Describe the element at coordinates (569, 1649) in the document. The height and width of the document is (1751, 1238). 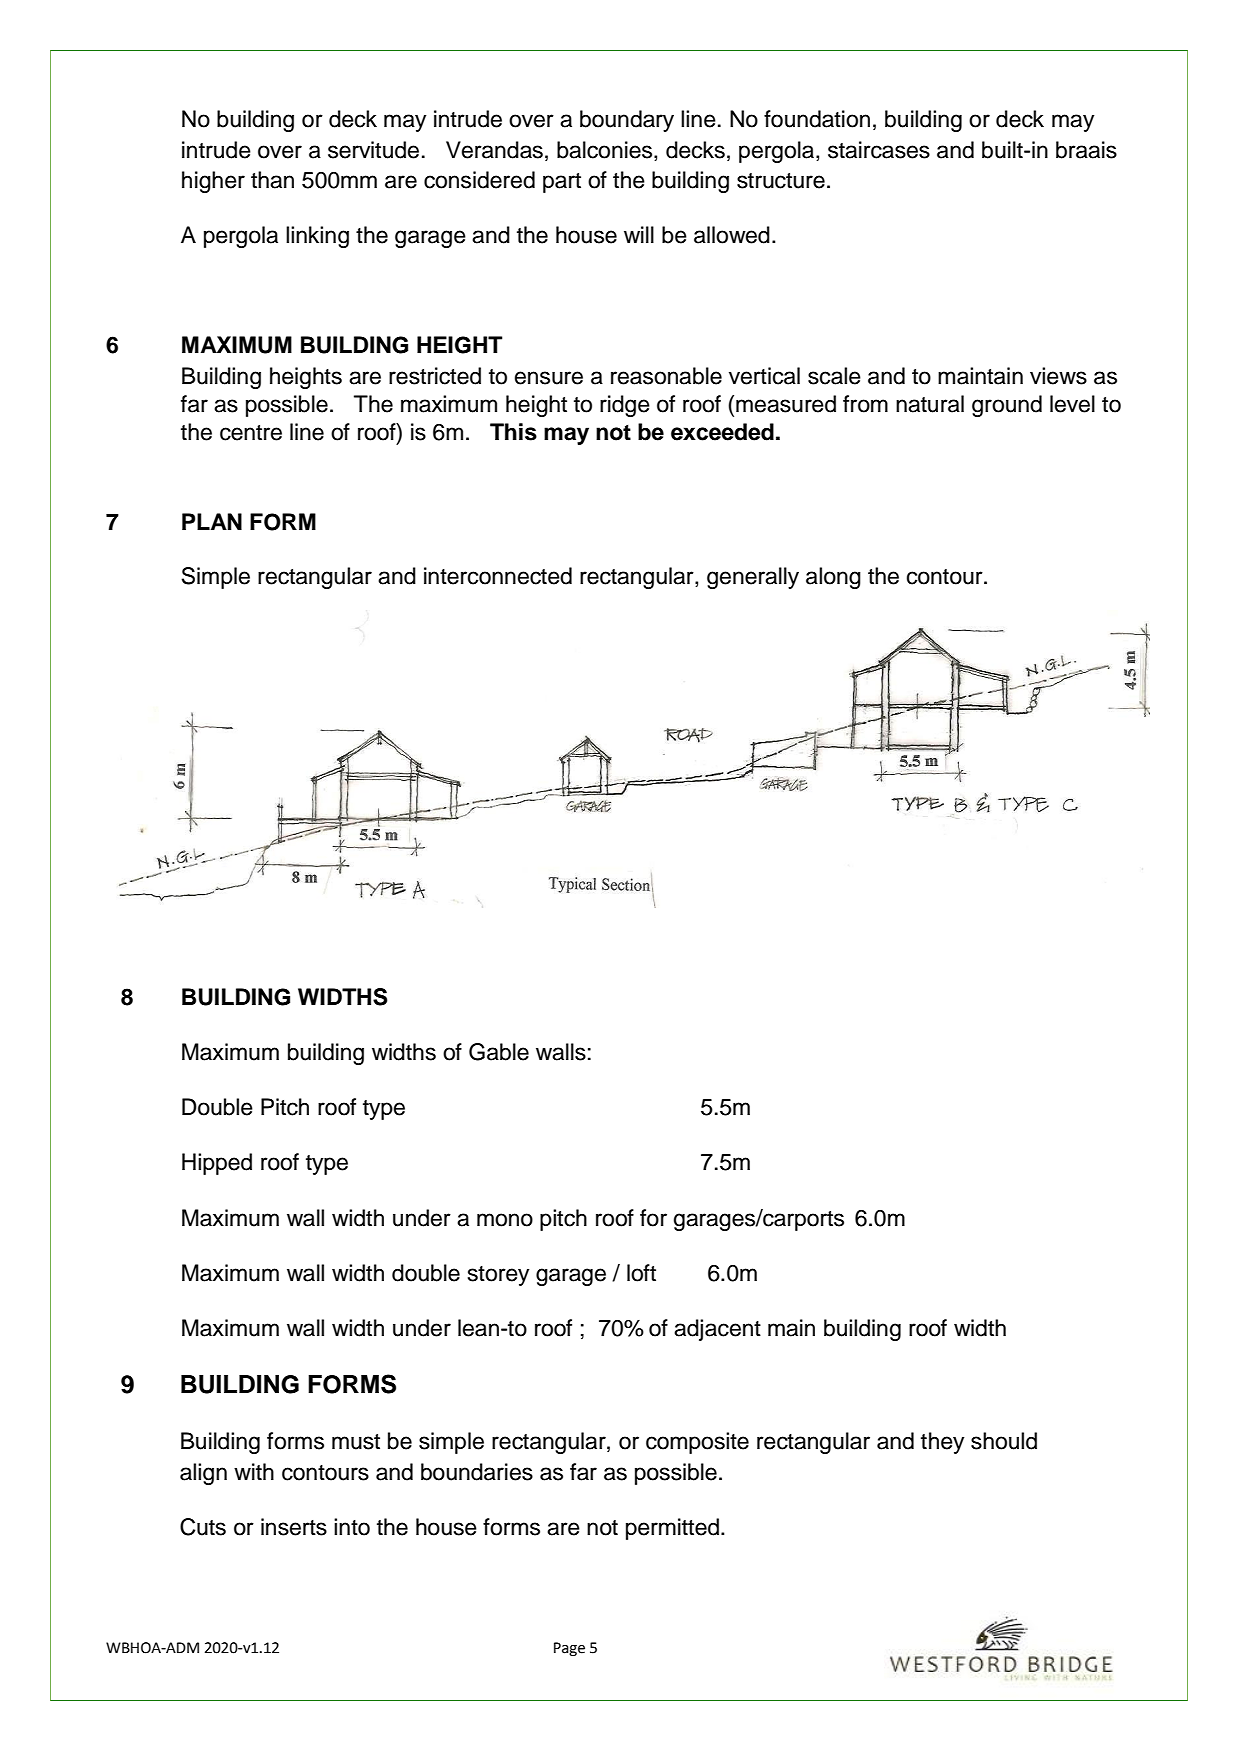
I see `Page` at that location.
